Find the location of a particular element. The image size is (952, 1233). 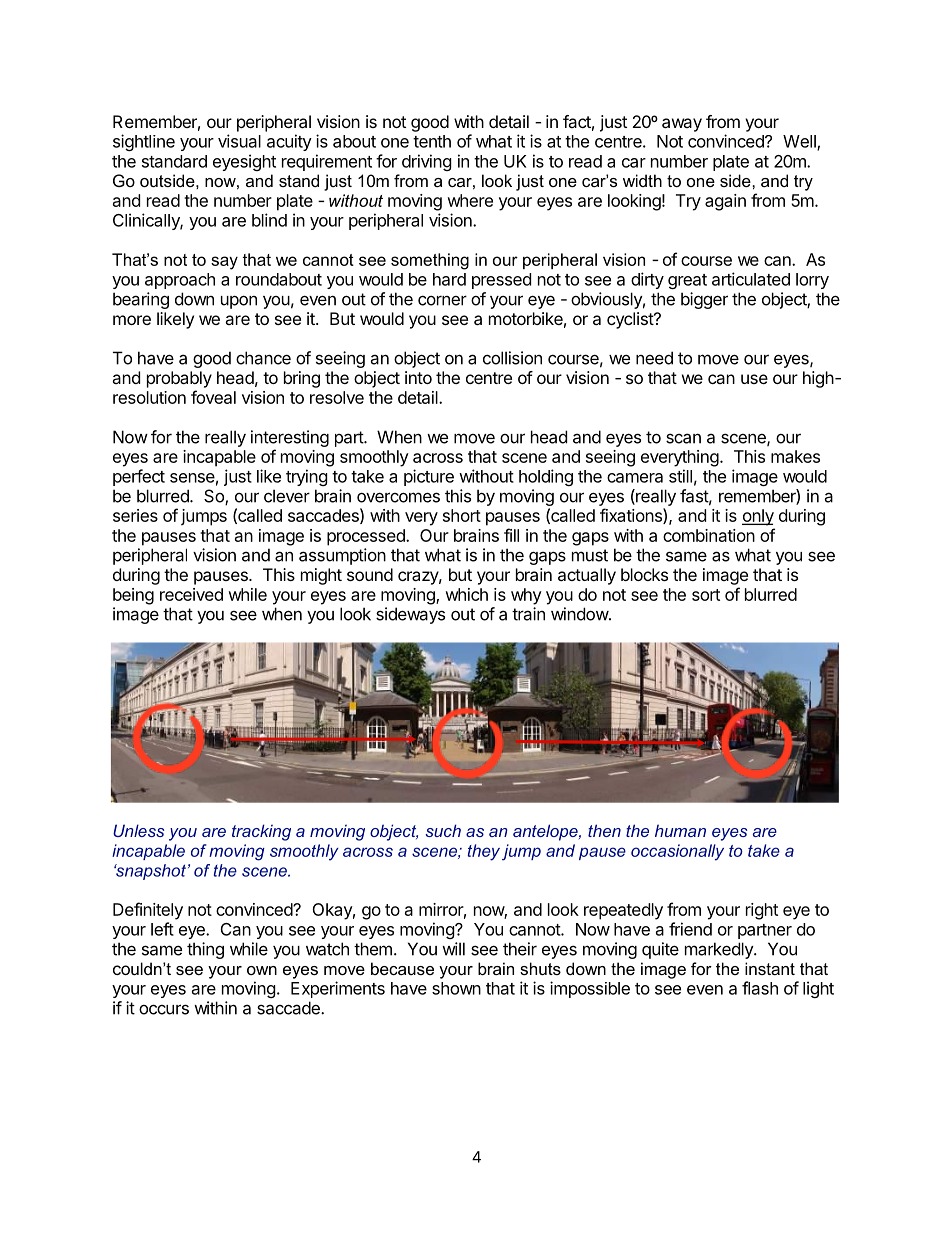

received is located at coordinates (191, 594).
